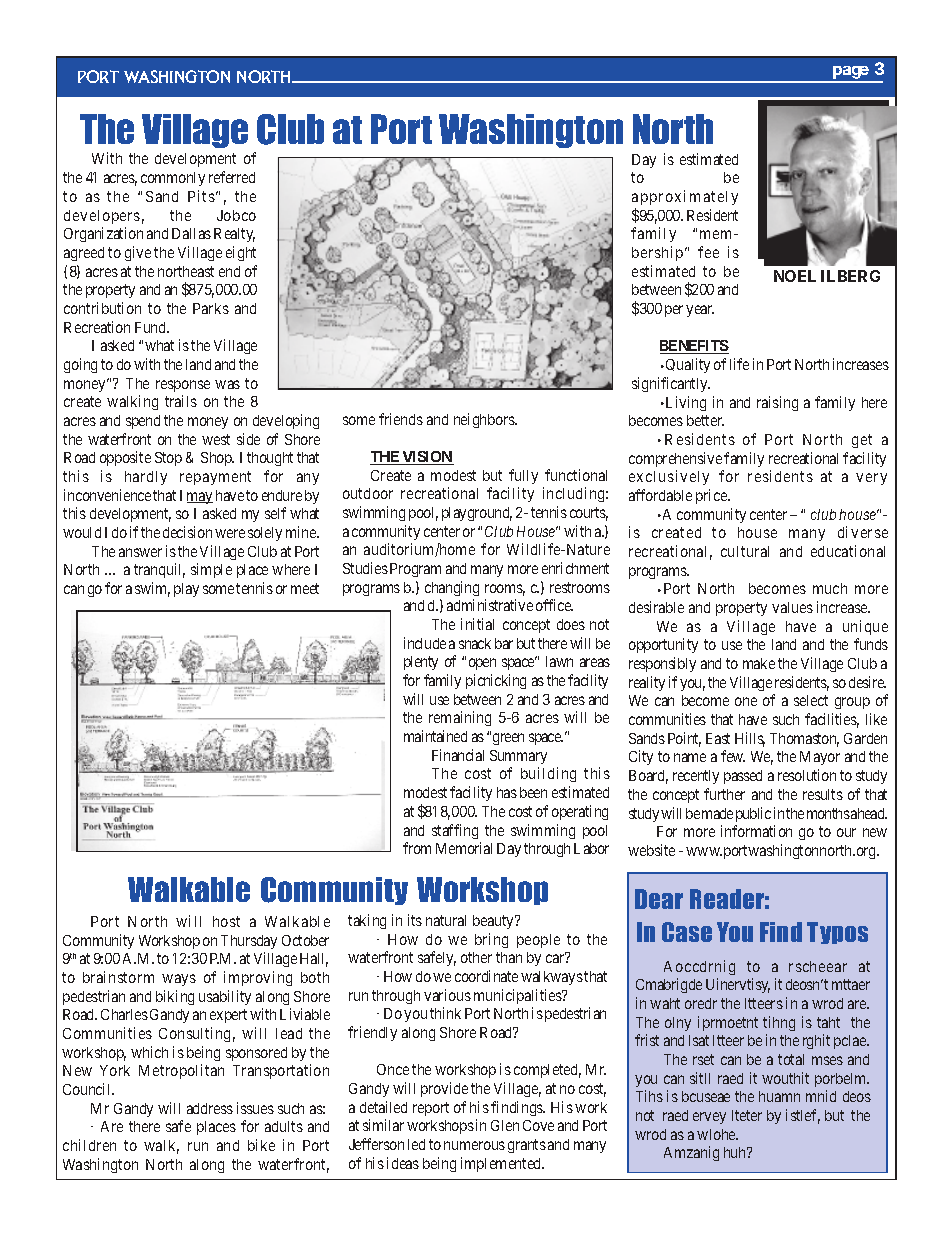 Image resolution: width=952 pixels, height=1233 pixels. What do you see at coordinates (795, 276) in the page?
I see `NOEL` at bounding box center [795, 276].
